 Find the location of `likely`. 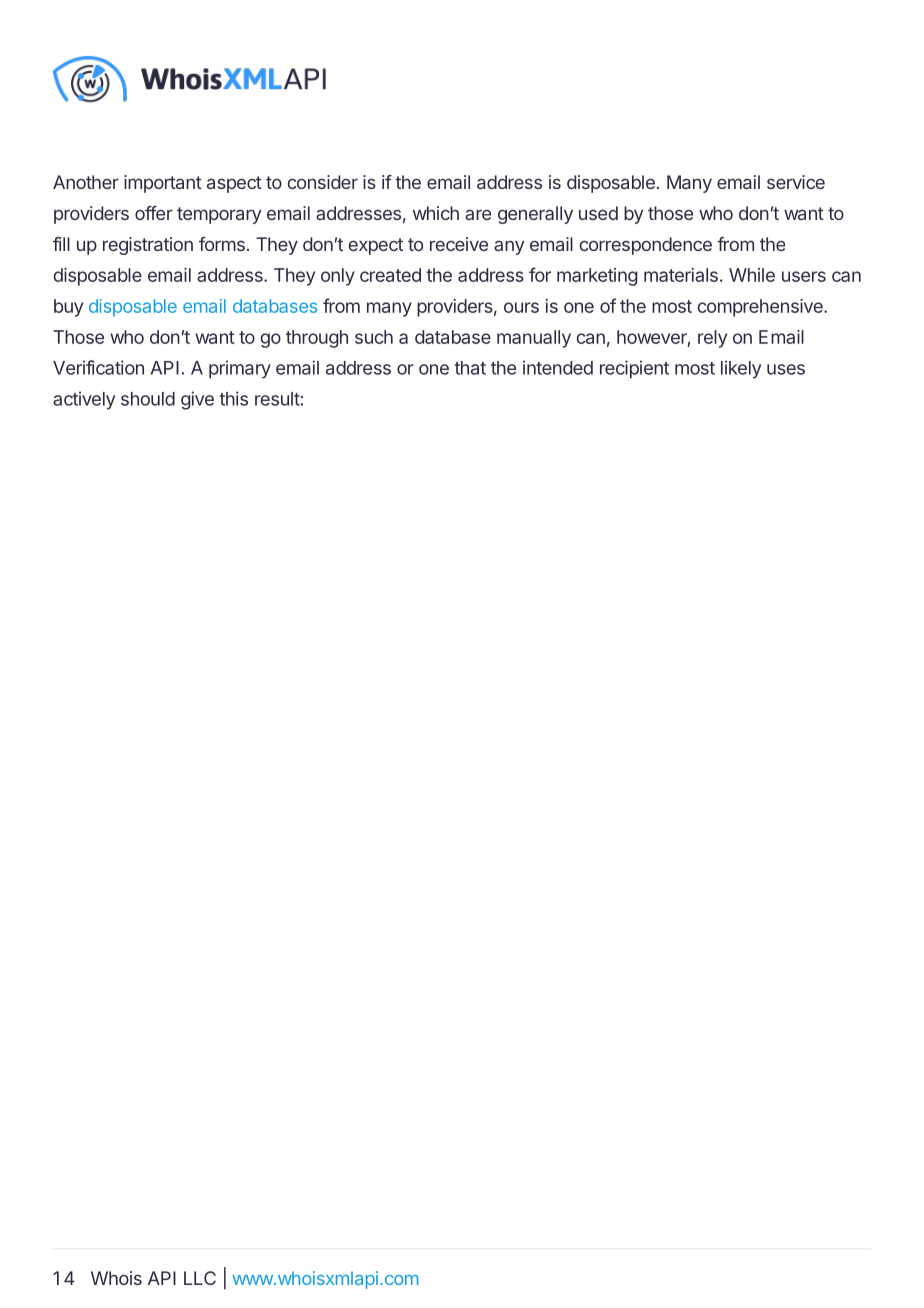

likely is located at coordinates (741, 369).
